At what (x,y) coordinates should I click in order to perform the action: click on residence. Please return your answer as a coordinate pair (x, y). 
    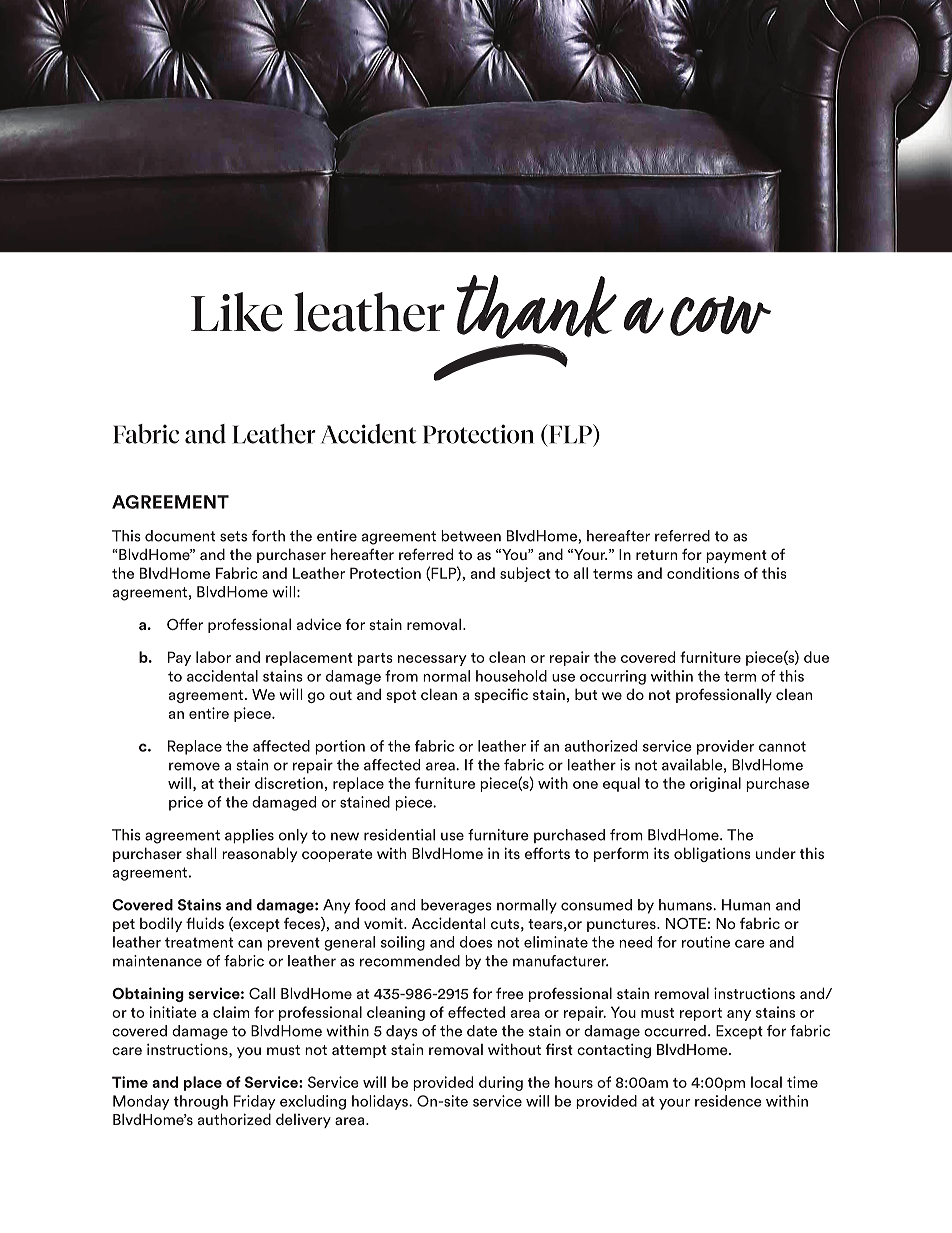
    Looking at the image, I should click on (728, 1101).
